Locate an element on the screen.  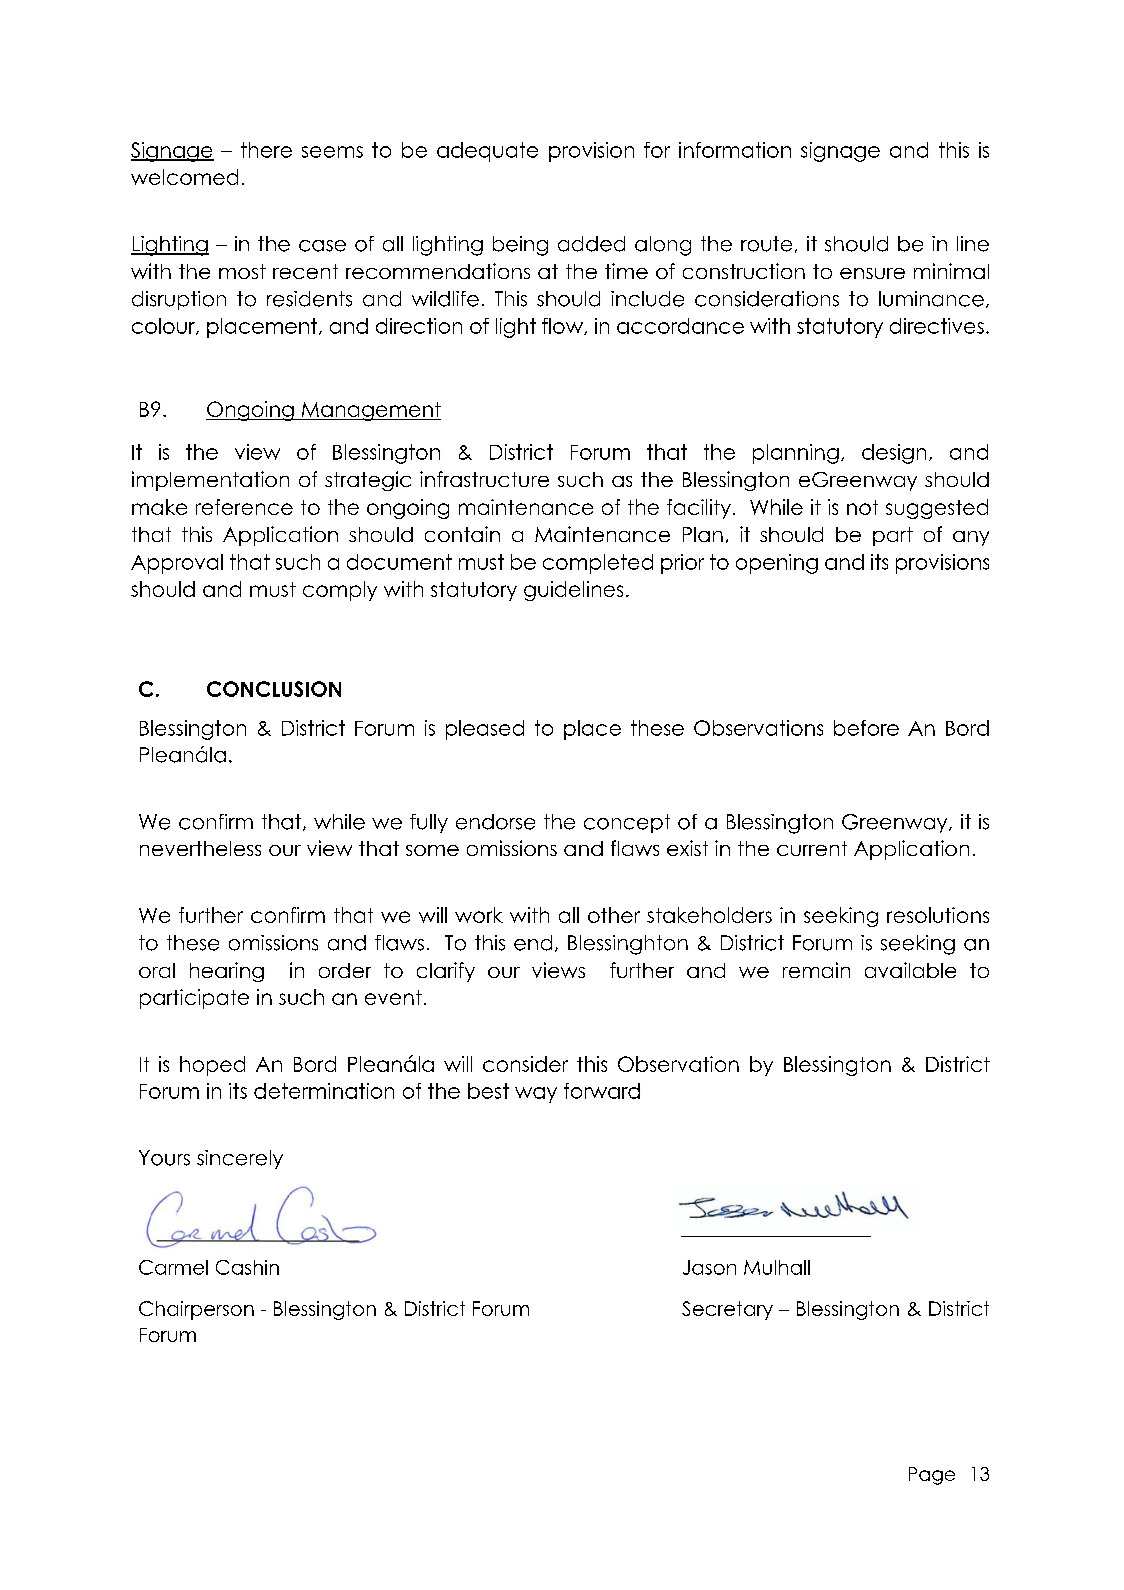
Page is located at coordinates (932, 1476).
